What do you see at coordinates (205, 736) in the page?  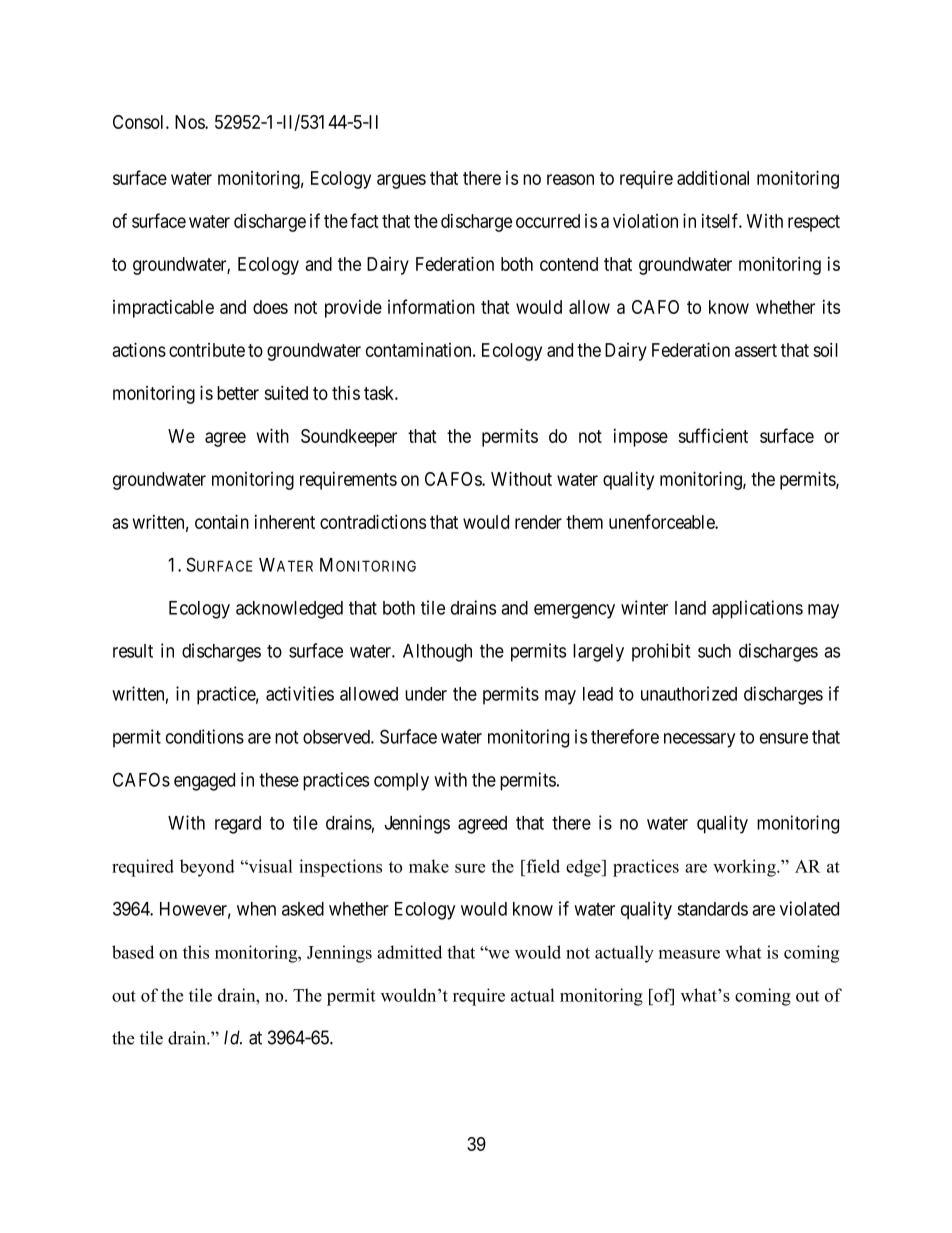 I see `conditions` at bounding box center [205, 736].
